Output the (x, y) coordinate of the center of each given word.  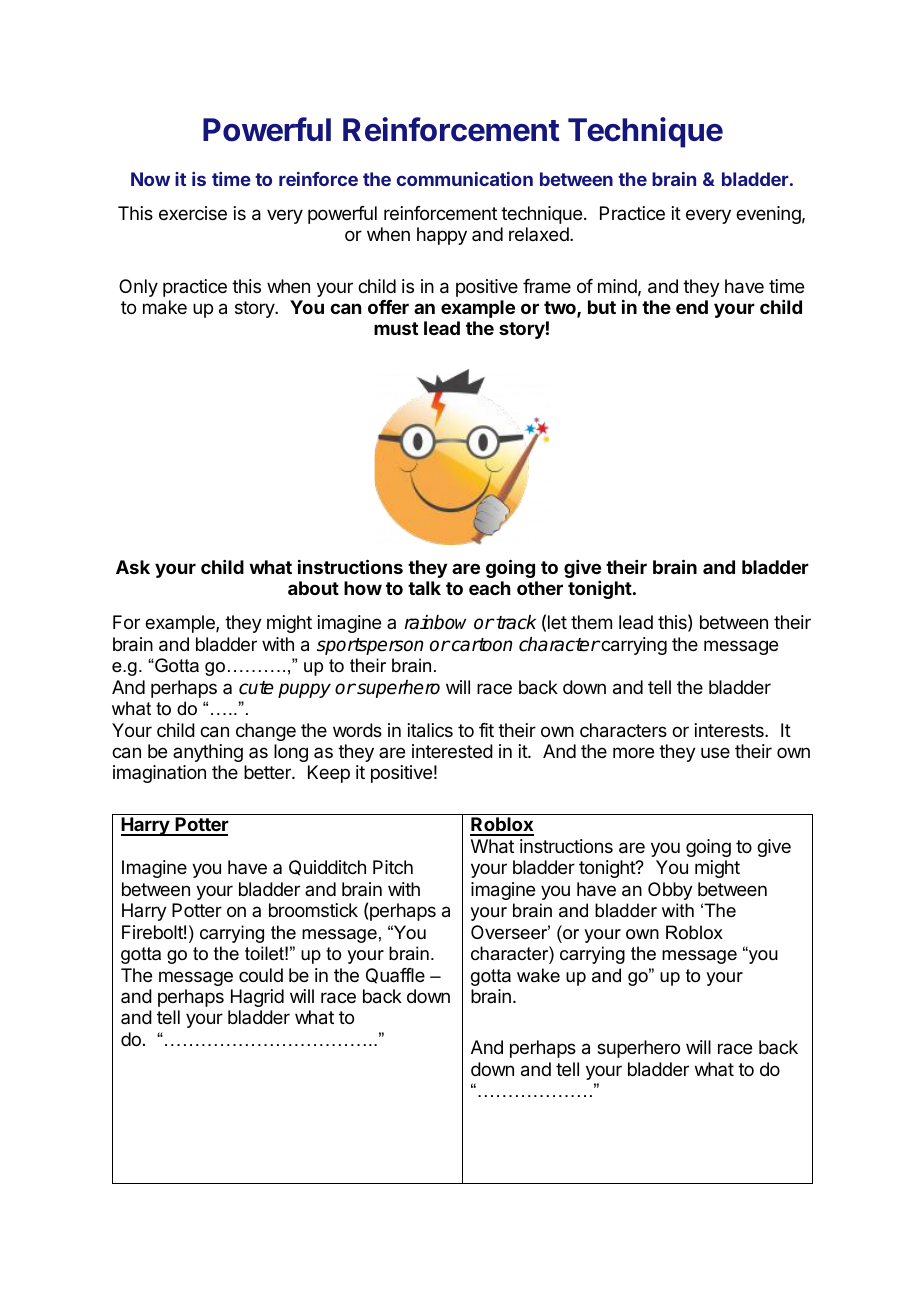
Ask (133, 567)
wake (538, 975)
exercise (193, 213)
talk (424, 588)
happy (442, 236)
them (591, 622)
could (261, 975)
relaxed (540, 234)
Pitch (393, 867)
